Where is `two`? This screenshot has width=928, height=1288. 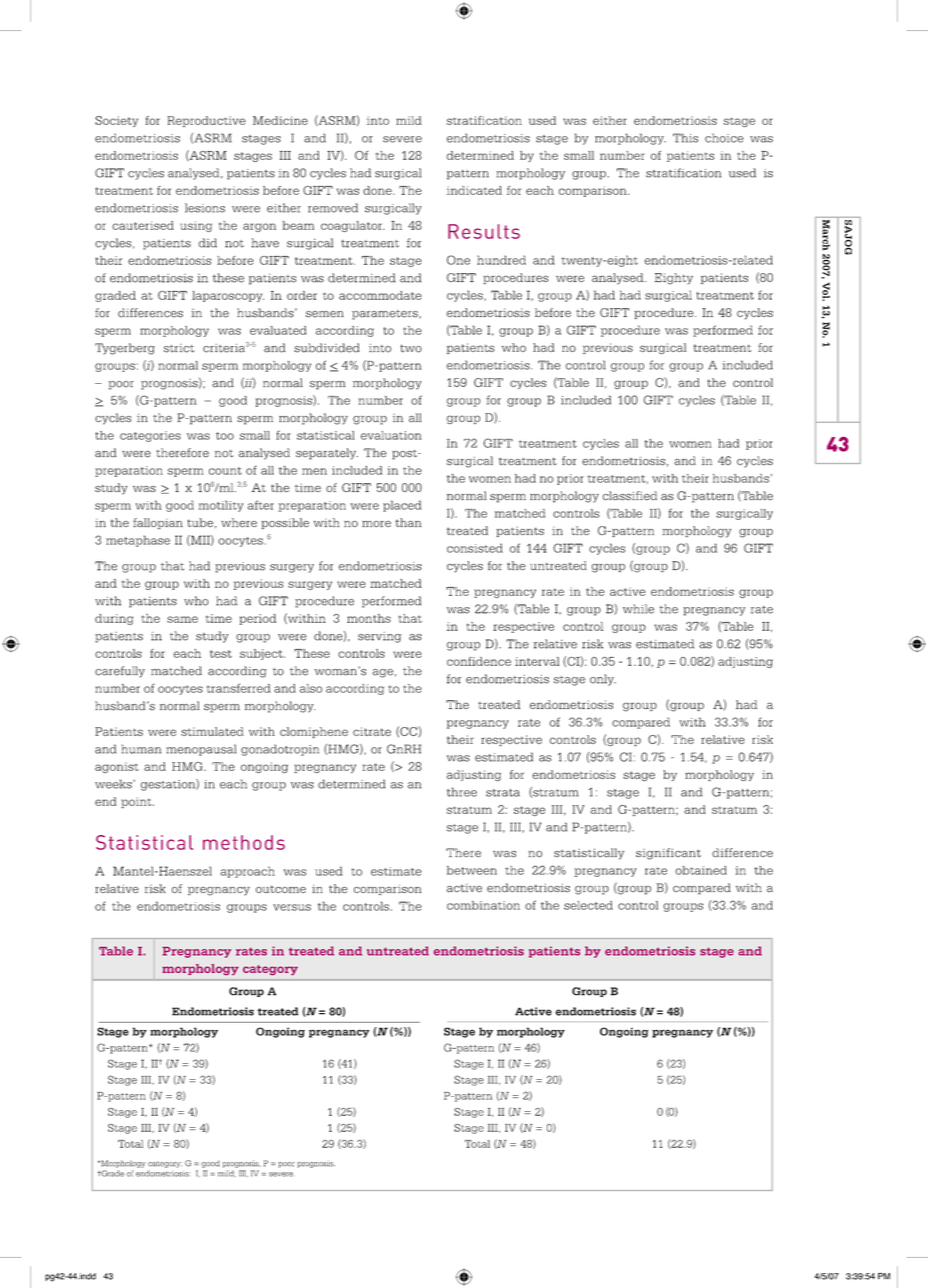 two is located at coordinates (411, 348).
